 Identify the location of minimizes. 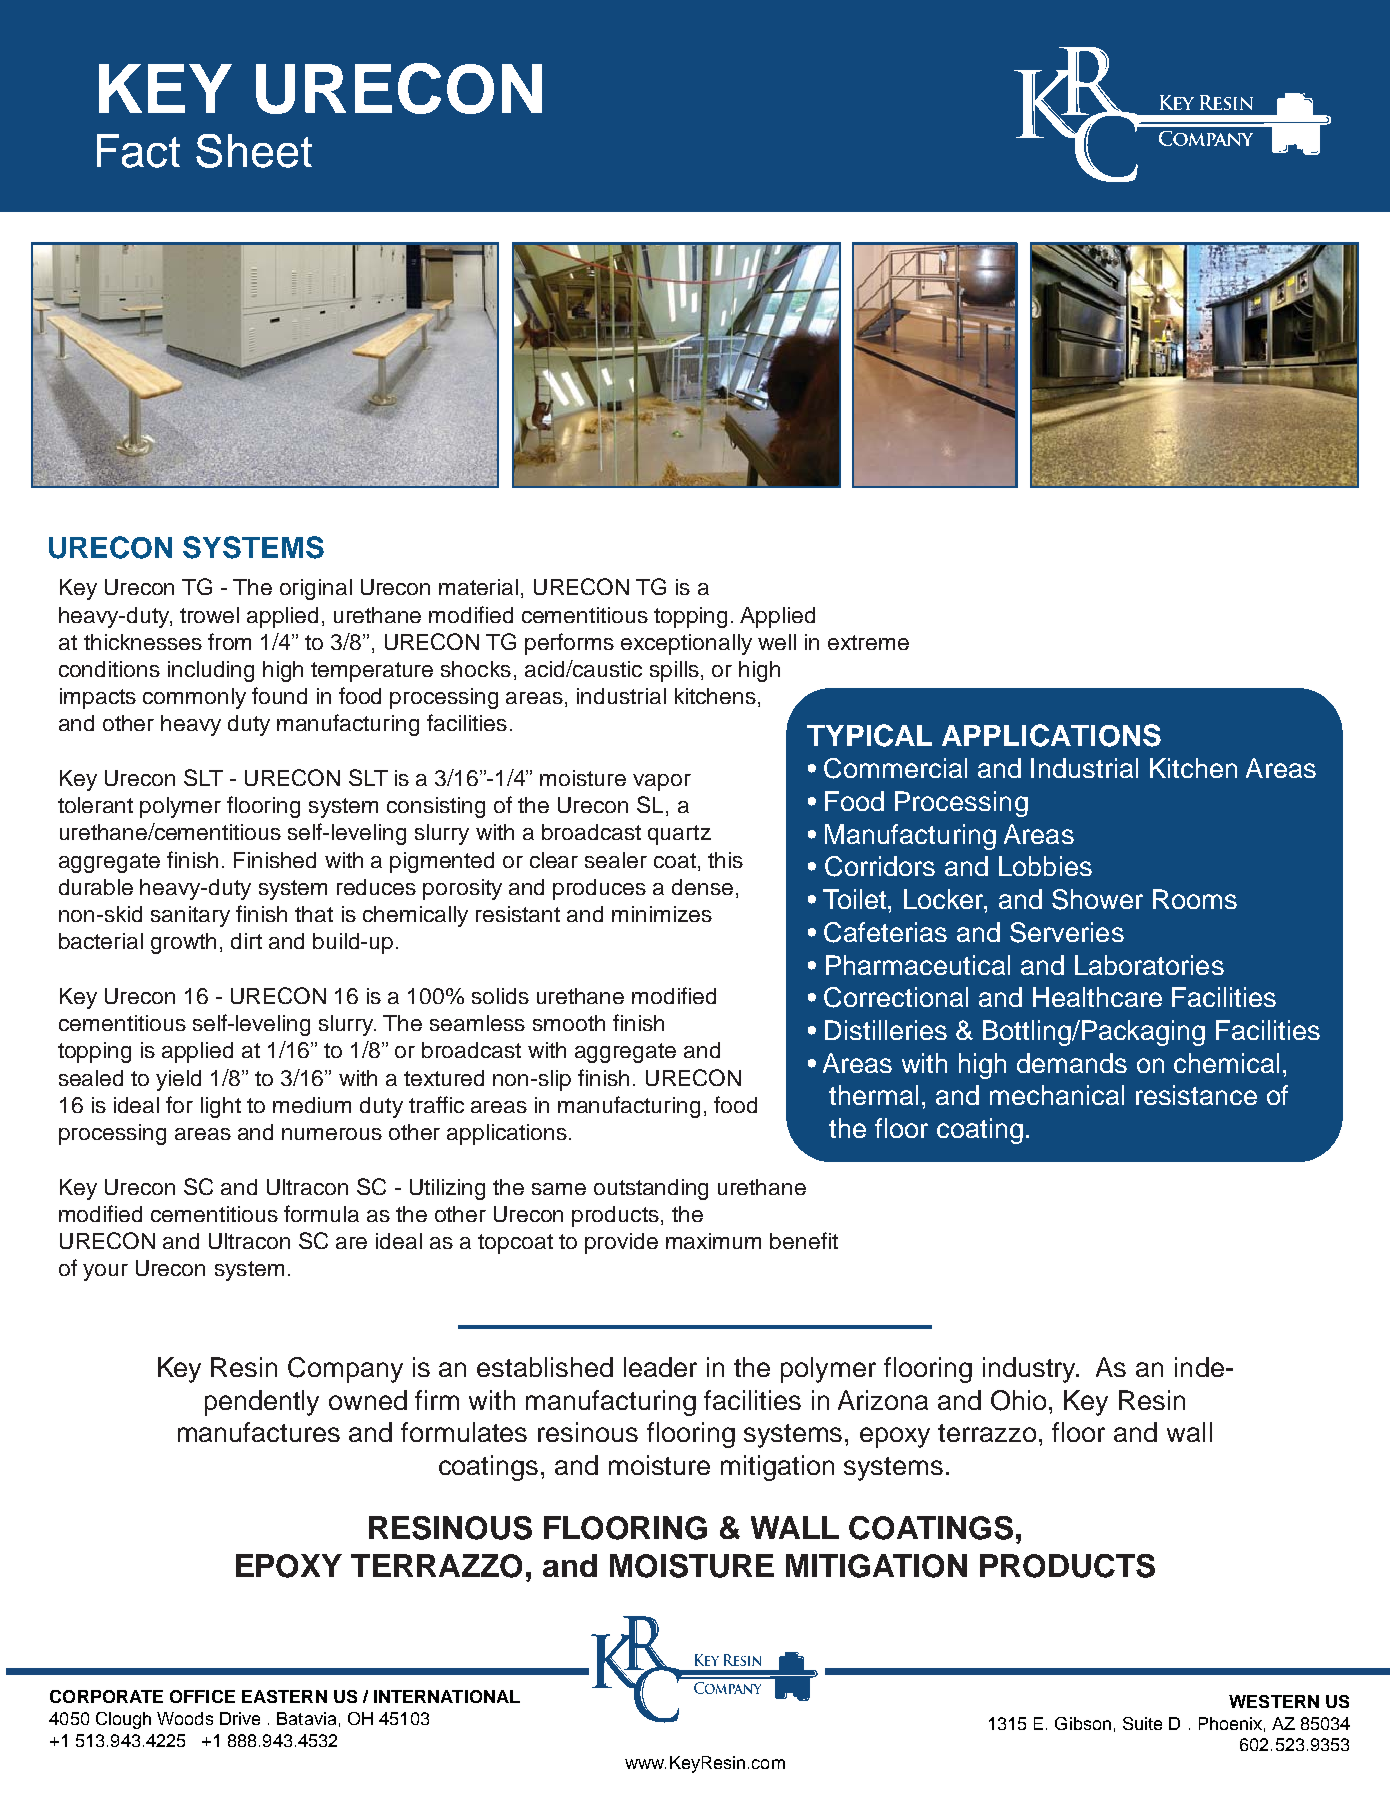
(662, 914).
